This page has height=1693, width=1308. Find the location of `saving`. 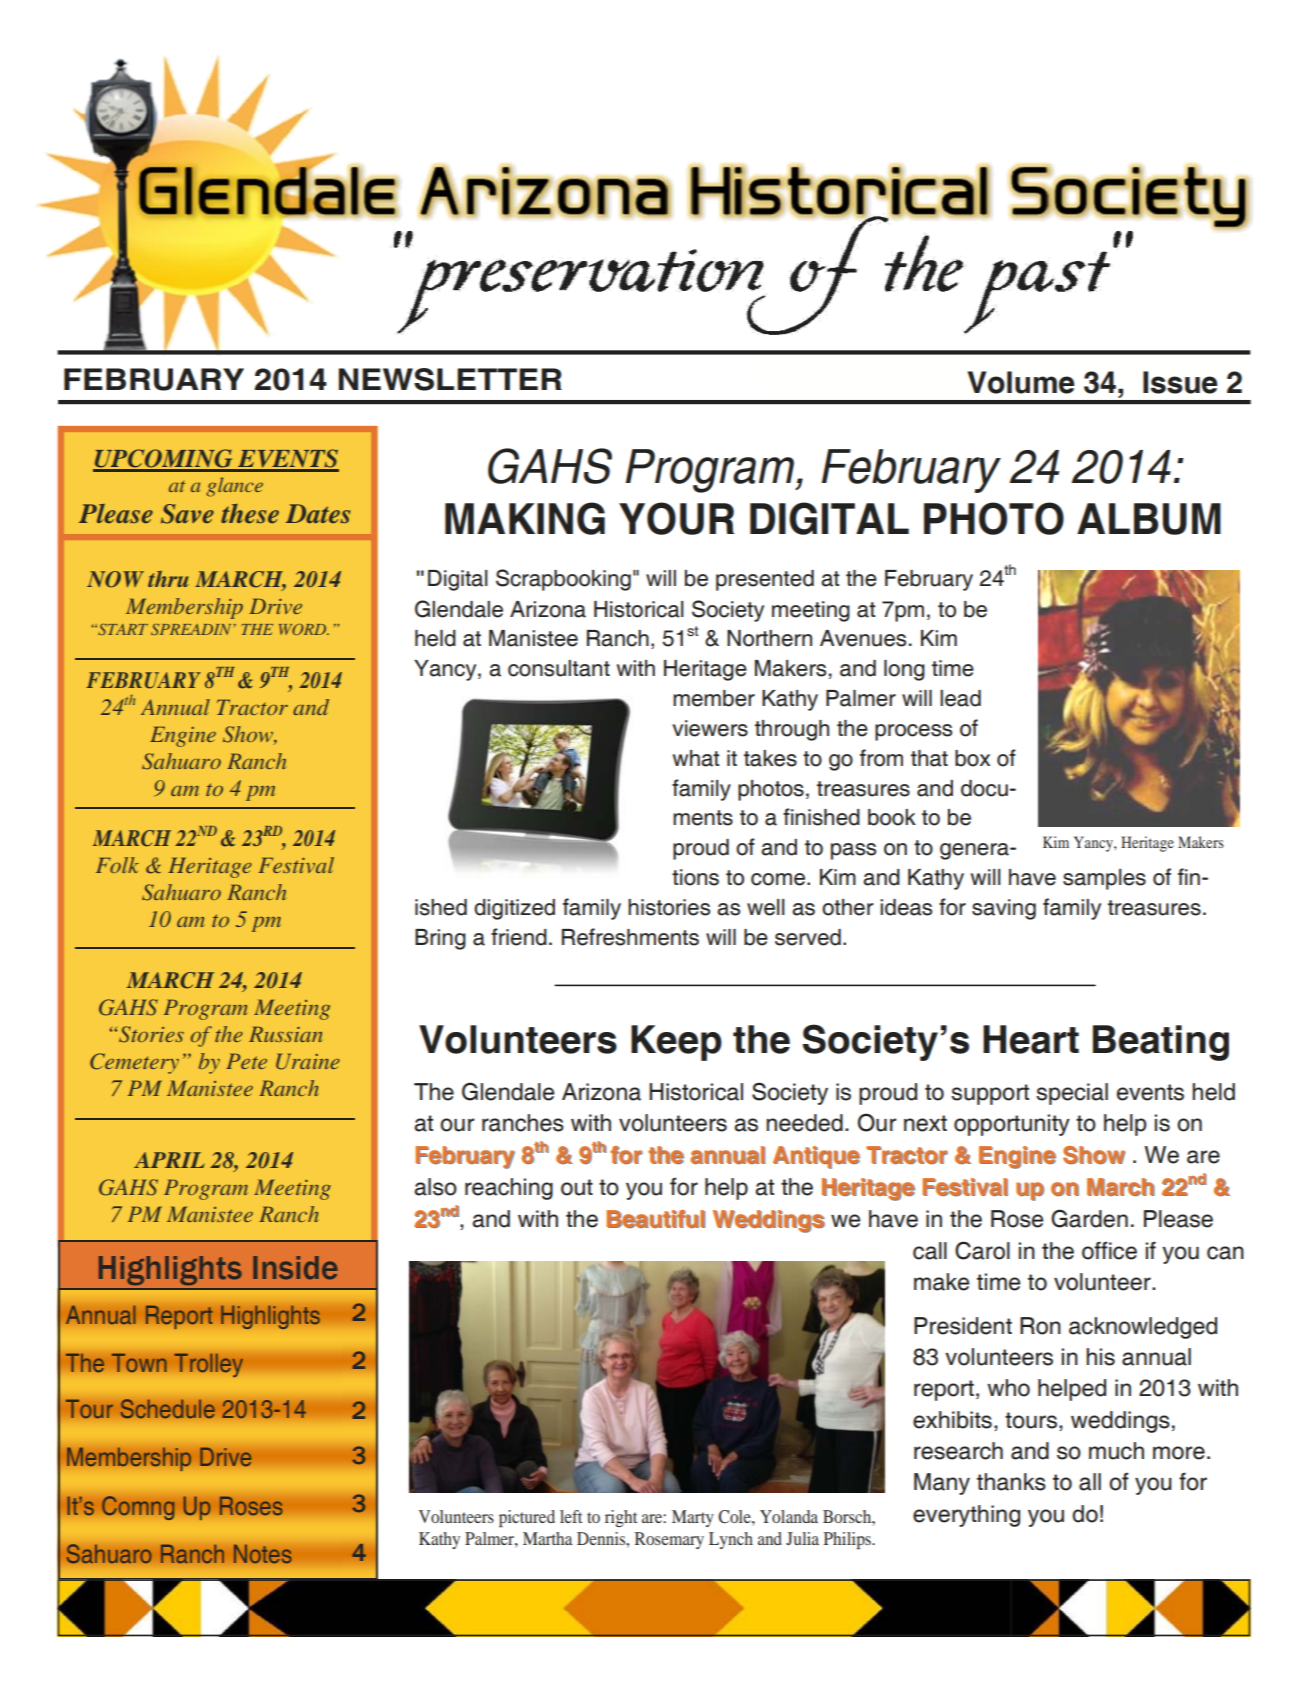

saving is located at coordinates (1004, 909).
